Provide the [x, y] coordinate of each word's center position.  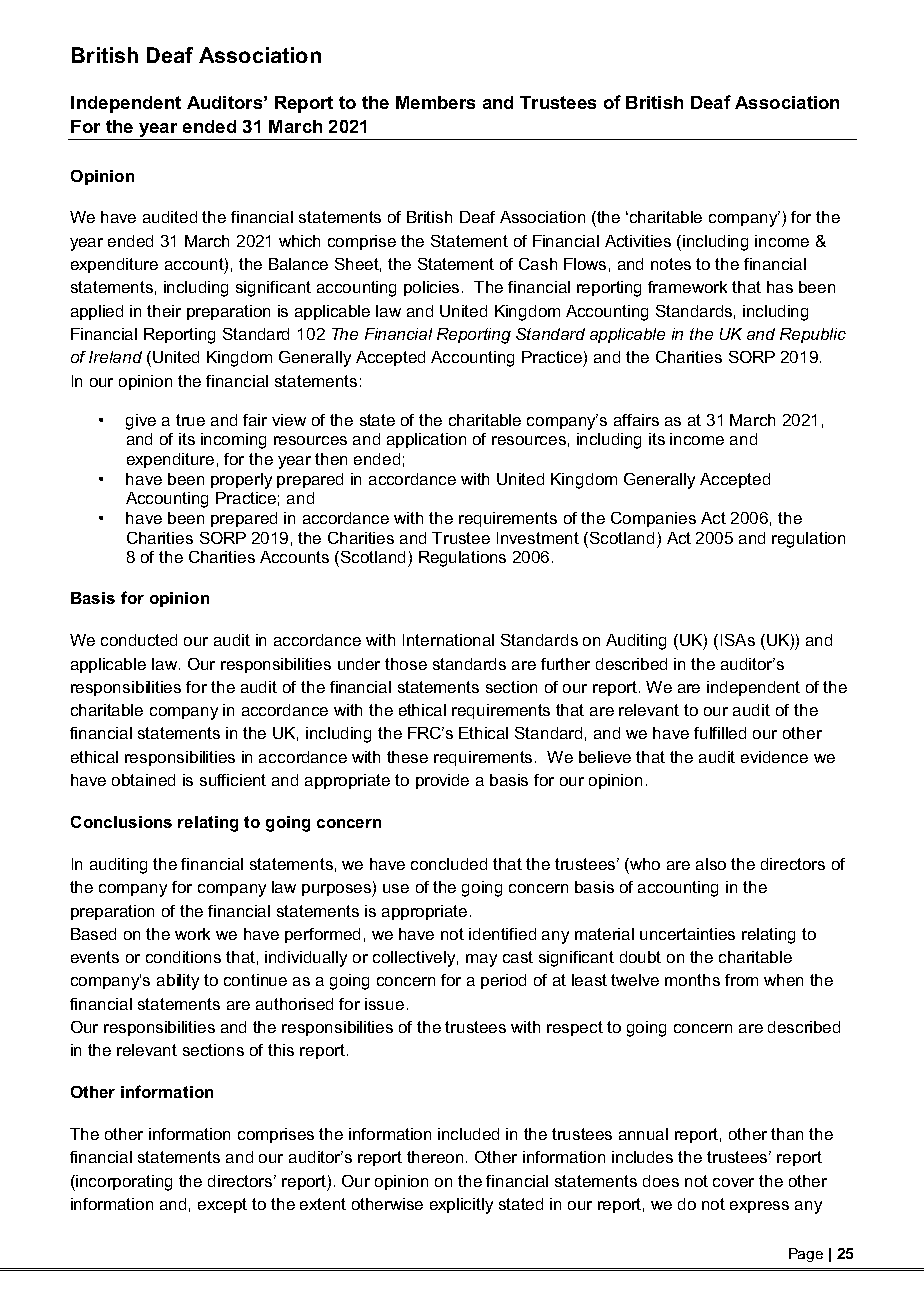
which [299, 241]
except [222, 1205]
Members [435, 102]
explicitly [461, 1206]
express [759, 1207]
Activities [638, 241]
